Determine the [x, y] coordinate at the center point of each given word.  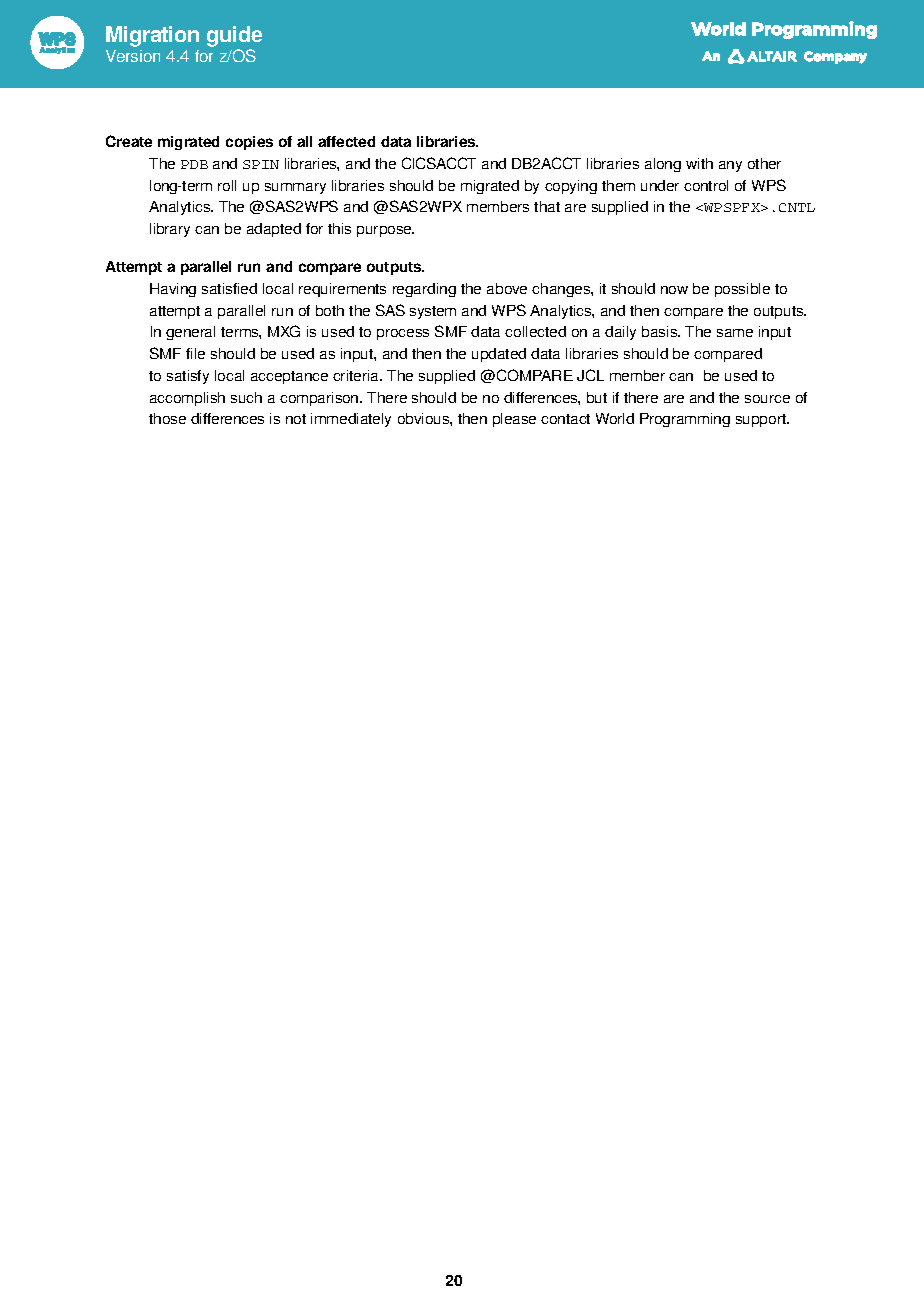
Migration [152, 36]
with [699, 163]
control [706, 185]
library [170, 230]
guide [234, 36]
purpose [385, 231]
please [514, 420]
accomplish [187, 399]
